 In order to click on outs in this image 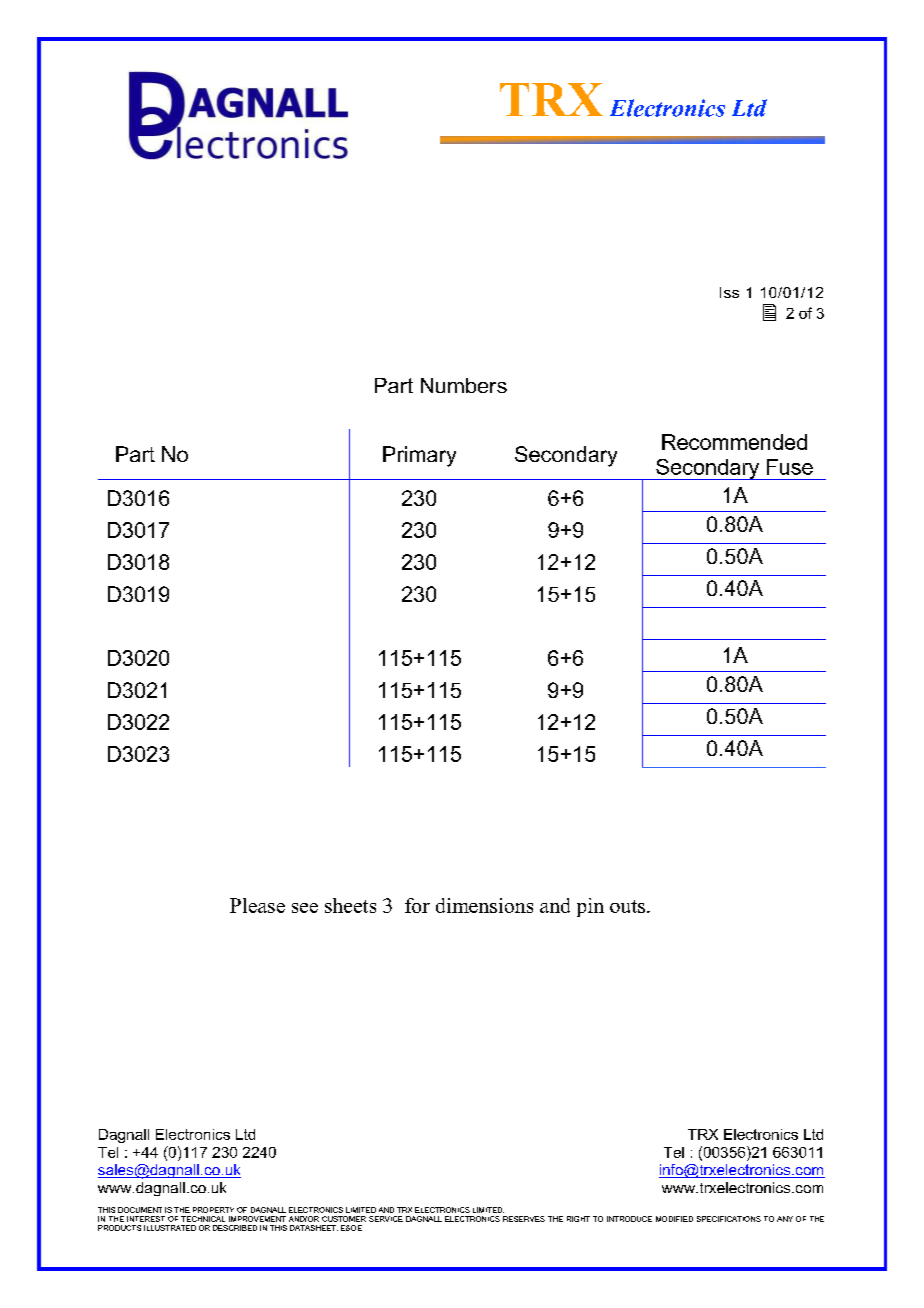, I will do `click(627, 906)`.
